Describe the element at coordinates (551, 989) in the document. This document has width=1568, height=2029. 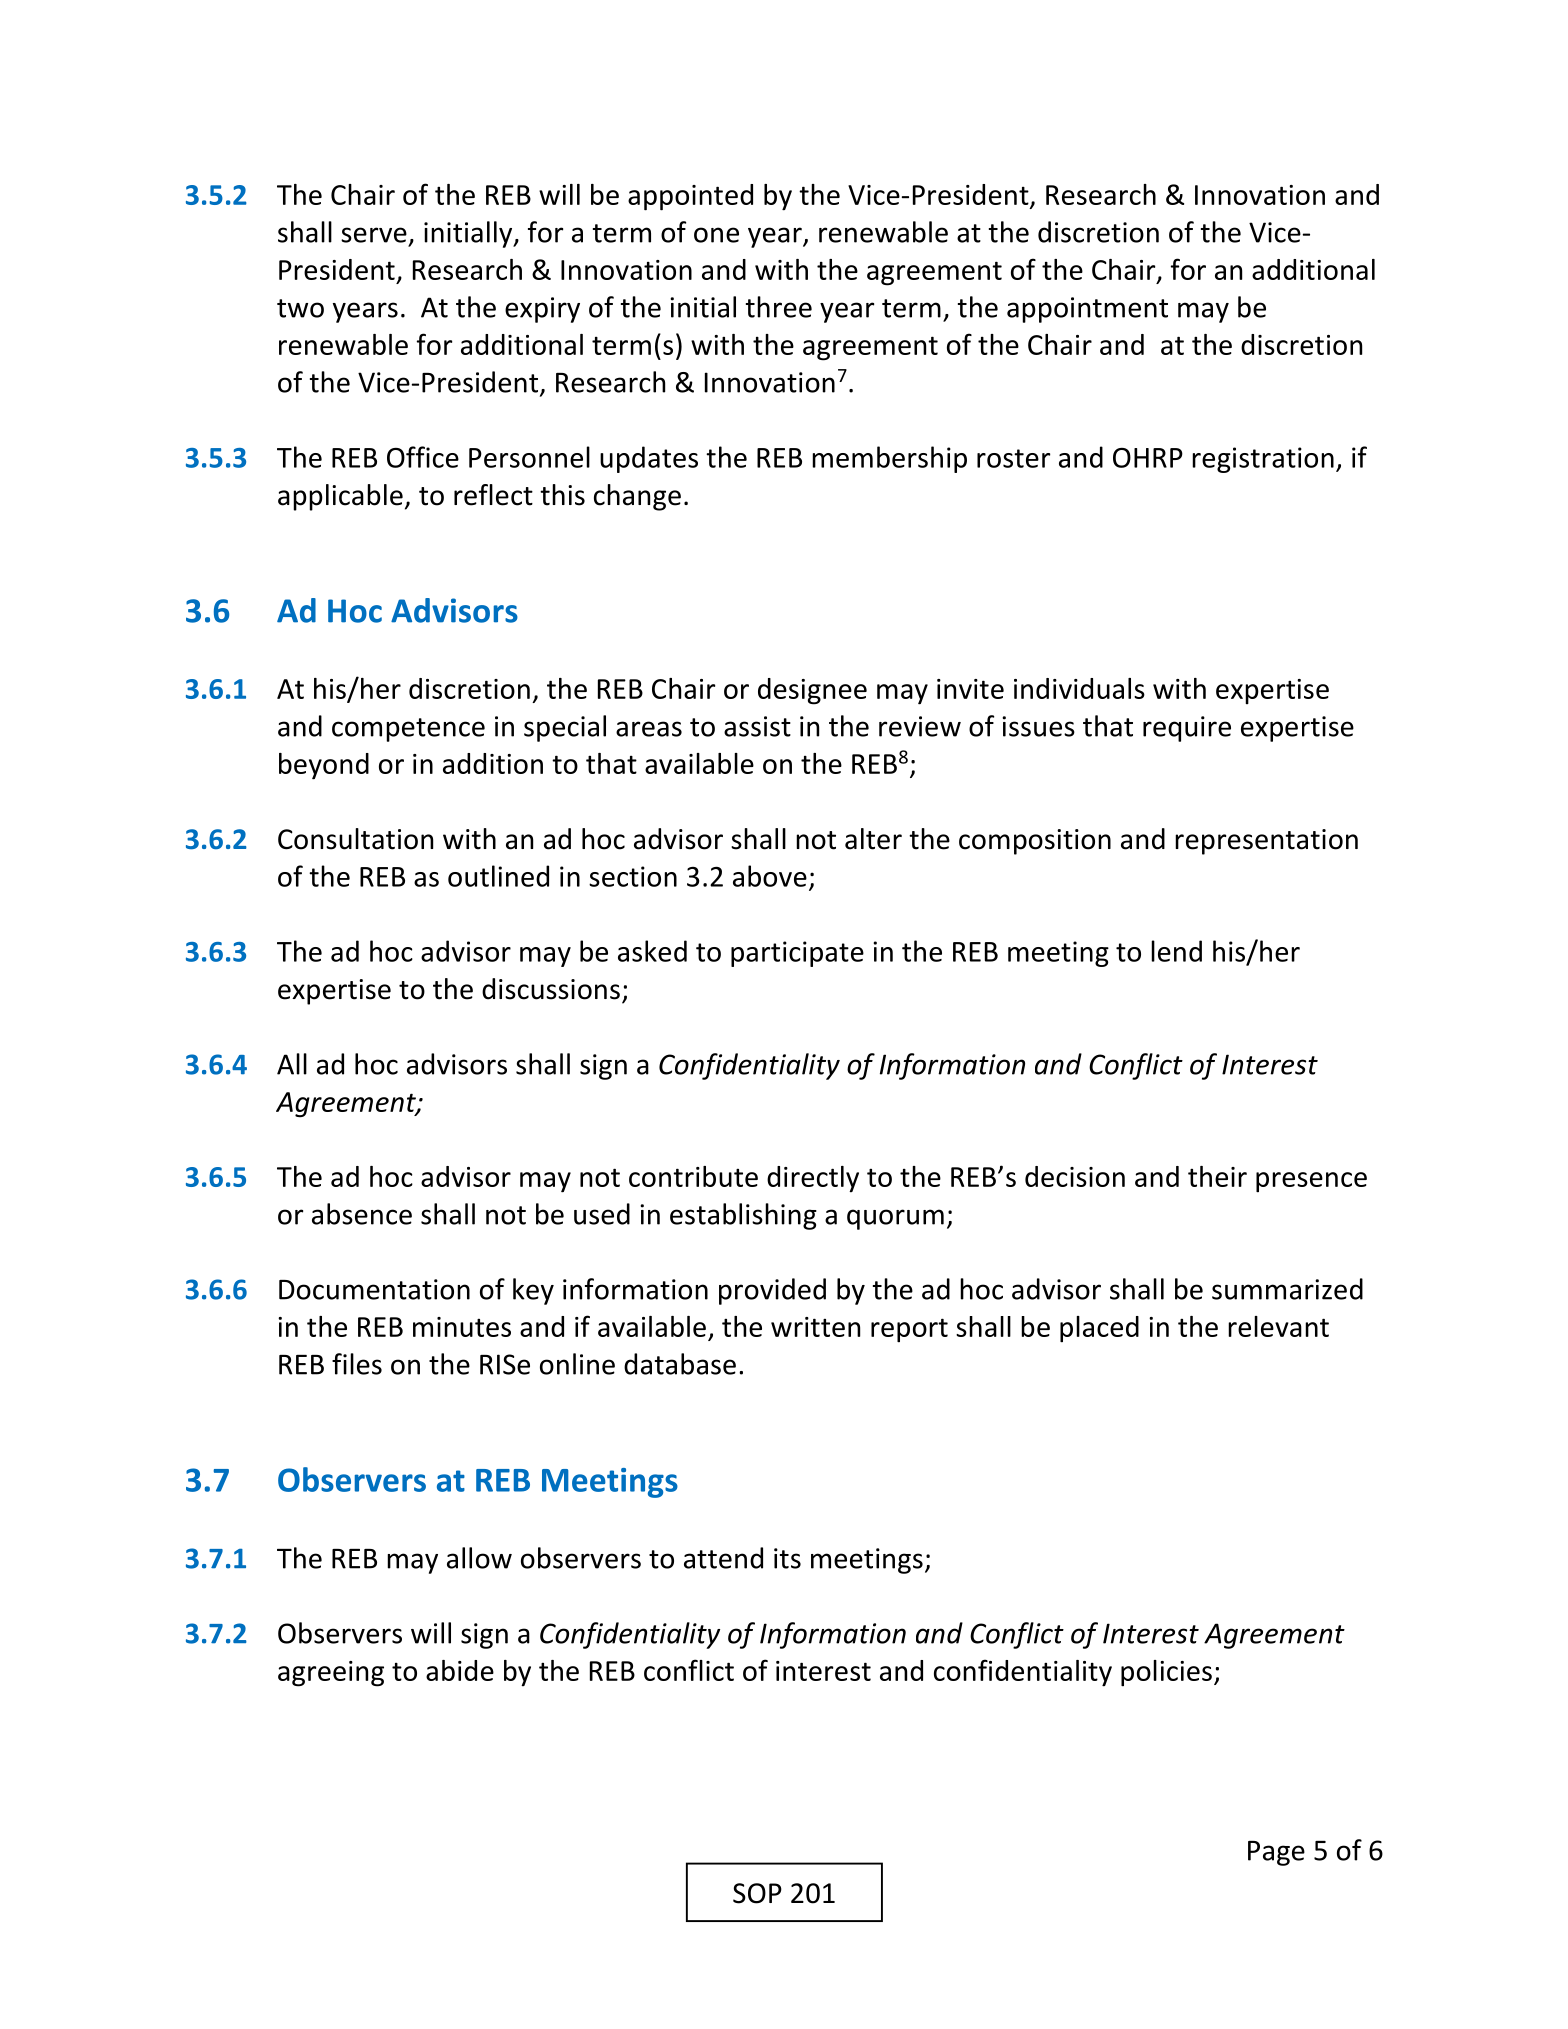
I see `discussions` at that location.
